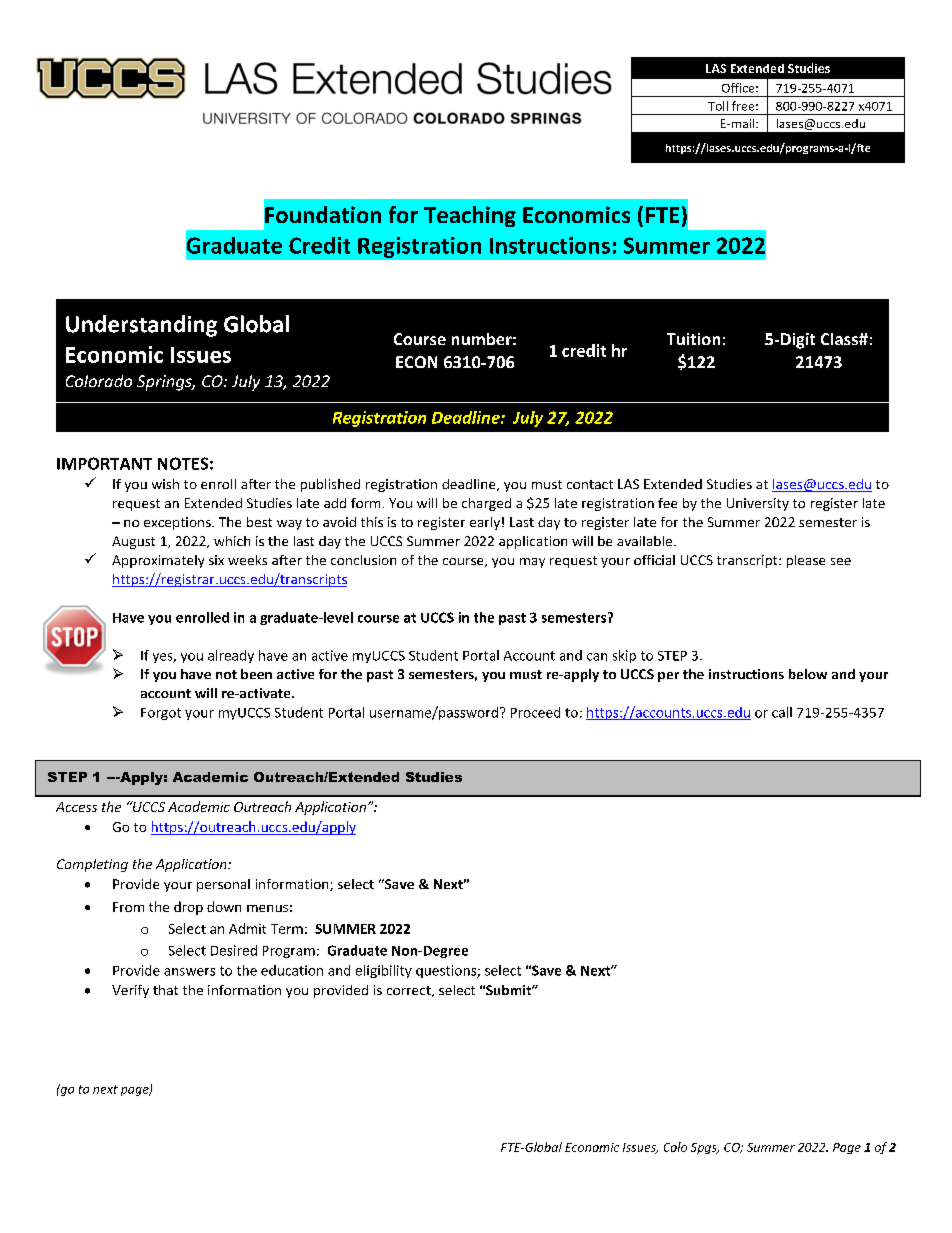 This screenshot has width=952, height=1233. I want to click on Tuition, so click(693, 339).
